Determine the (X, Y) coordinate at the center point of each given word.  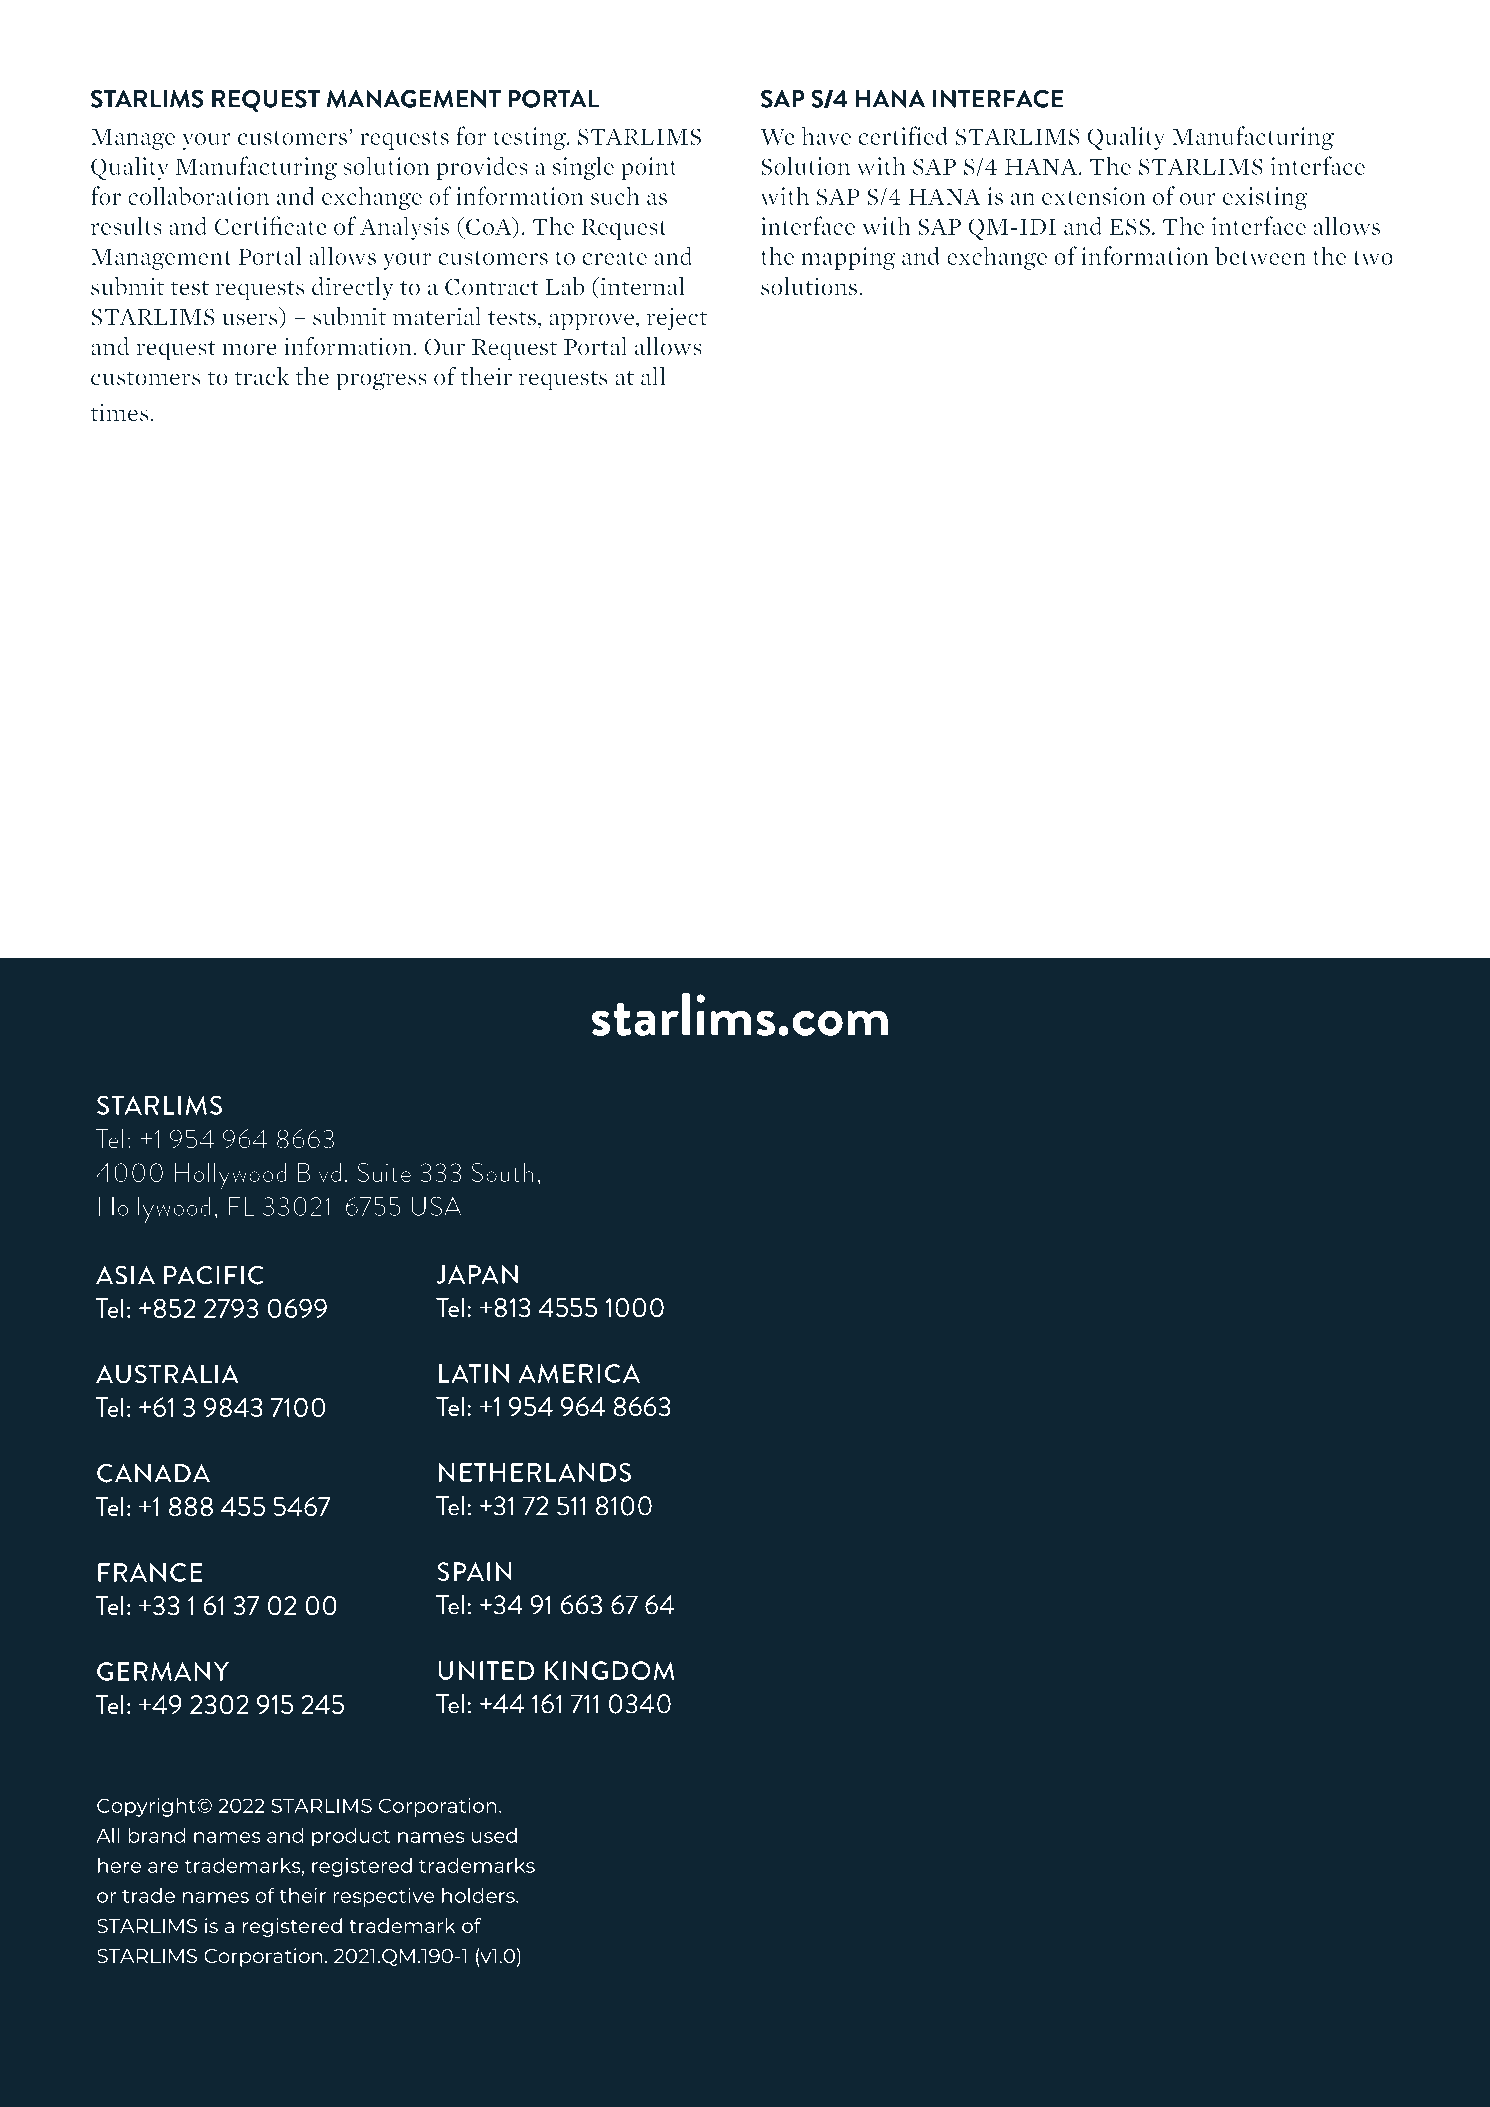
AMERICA (579, 1373)
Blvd (319, 1173)
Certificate (271, 225)
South (502, 1172)
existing (1265, 198)
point (649, 168)
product (351, 1837)
